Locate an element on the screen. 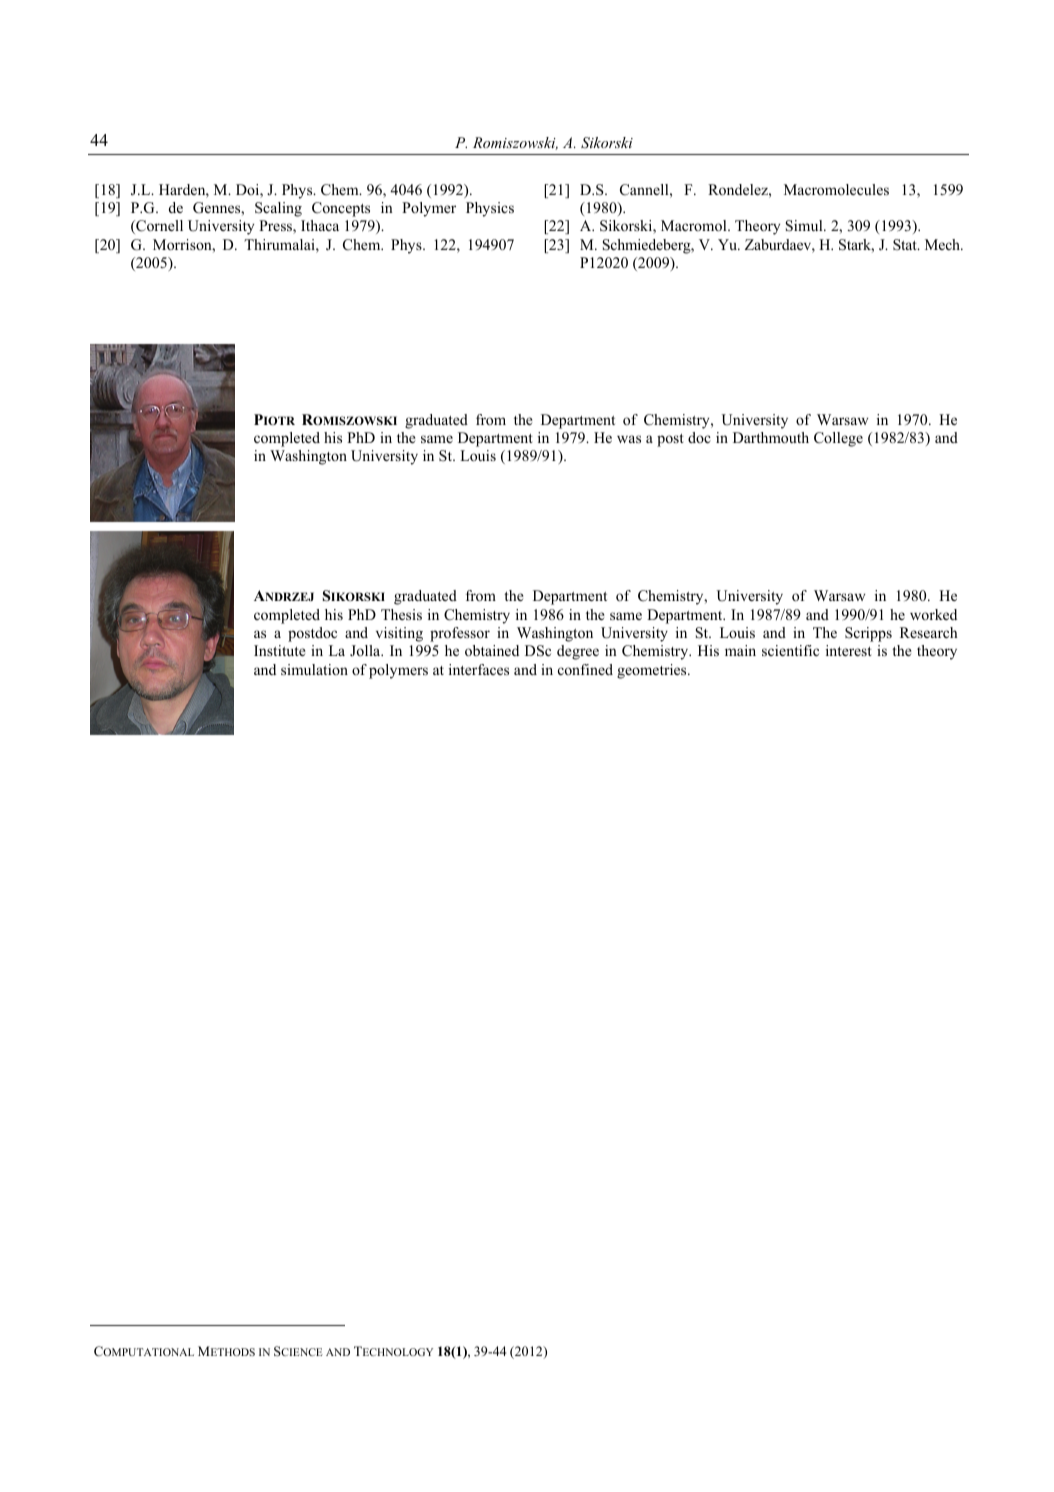 The image size is (1054, 1492). interest is located at coordinates (849, 650).
